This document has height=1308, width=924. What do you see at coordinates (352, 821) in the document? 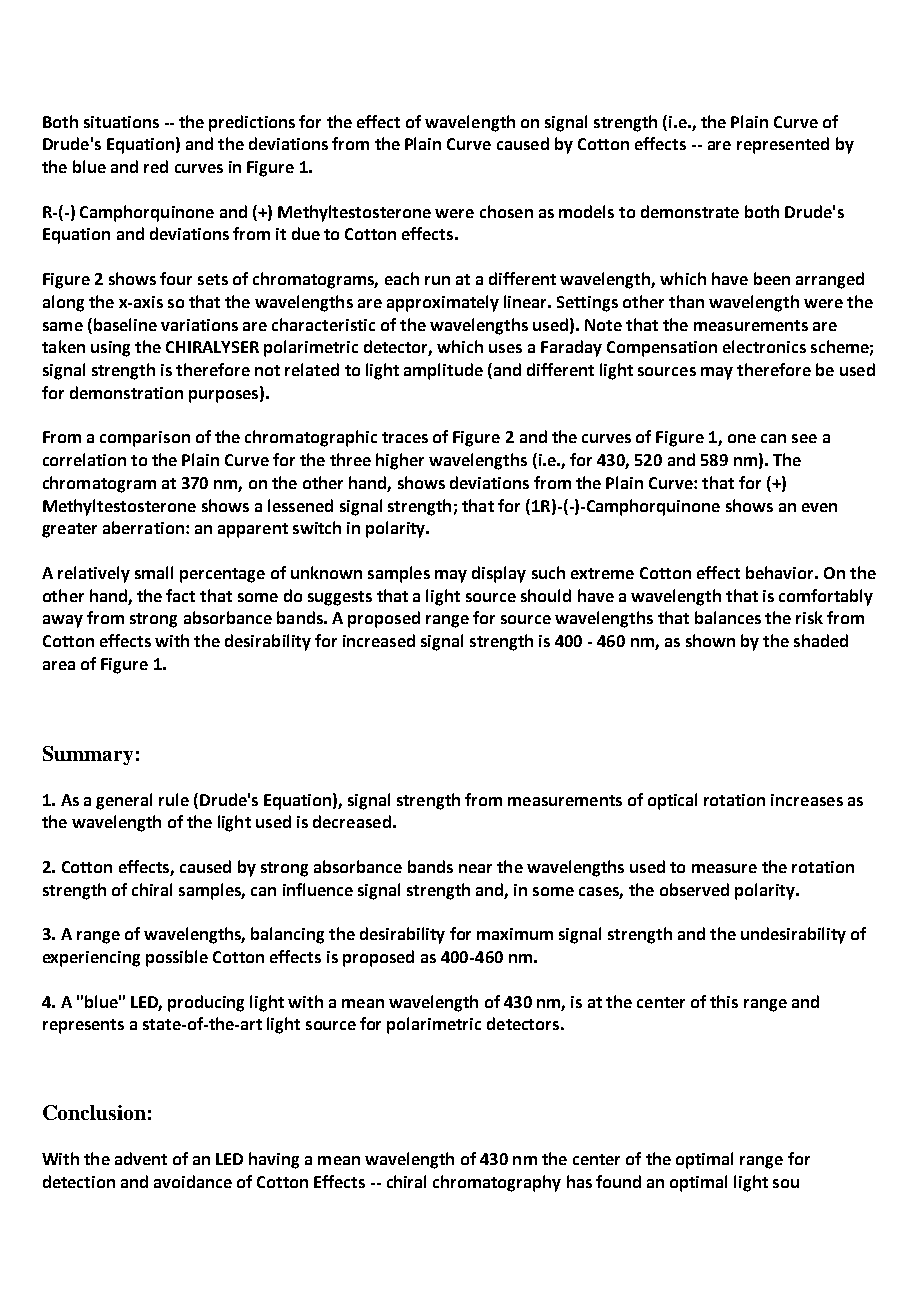
I see `decreased` at bounding box center [352, 821].
